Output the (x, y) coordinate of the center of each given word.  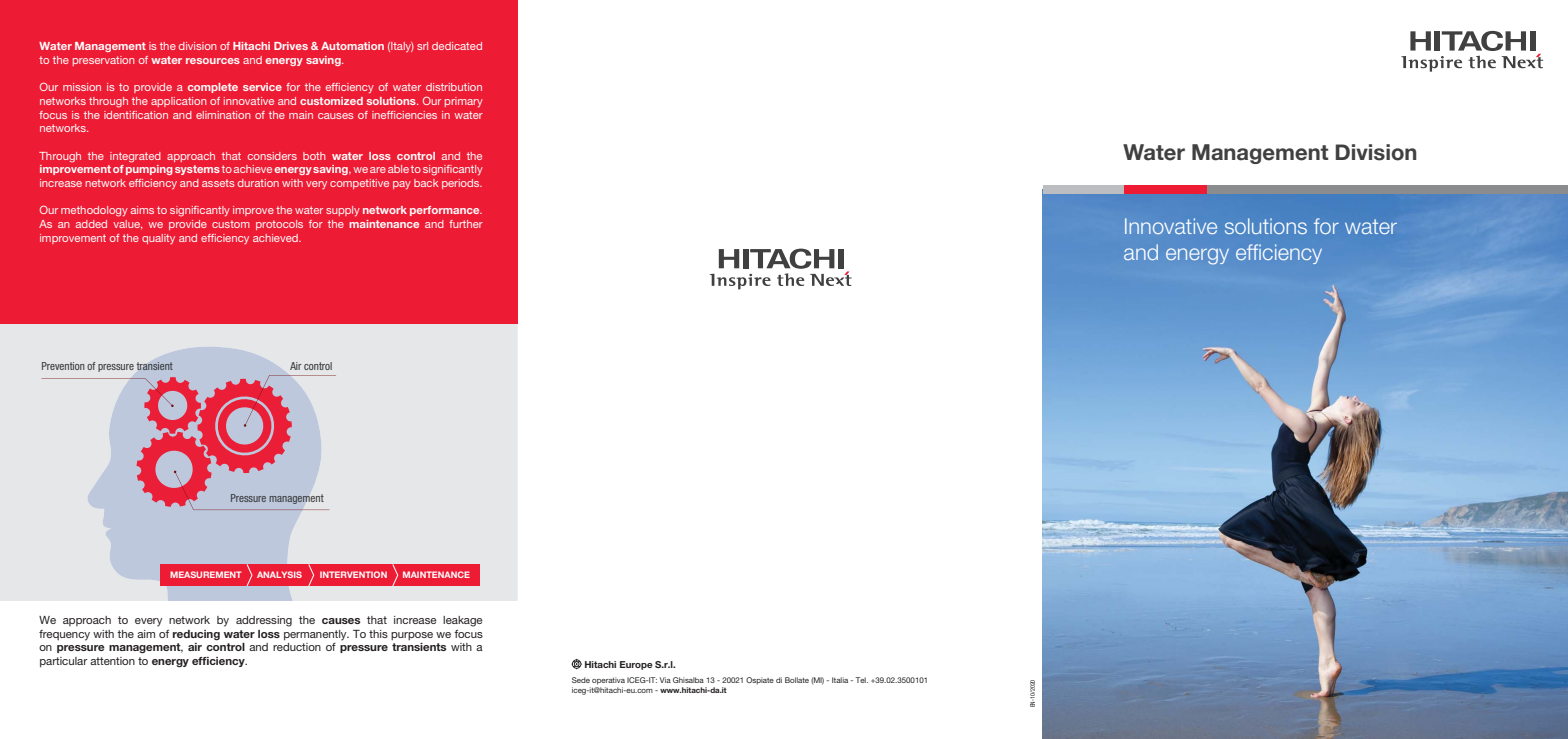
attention (112, 661)
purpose (412, 636)
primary (464, 102)
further (466, 224)
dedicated (457, 46)
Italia (840, 680)
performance (446, 211)
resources (213, 61)
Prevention (63, 366)
